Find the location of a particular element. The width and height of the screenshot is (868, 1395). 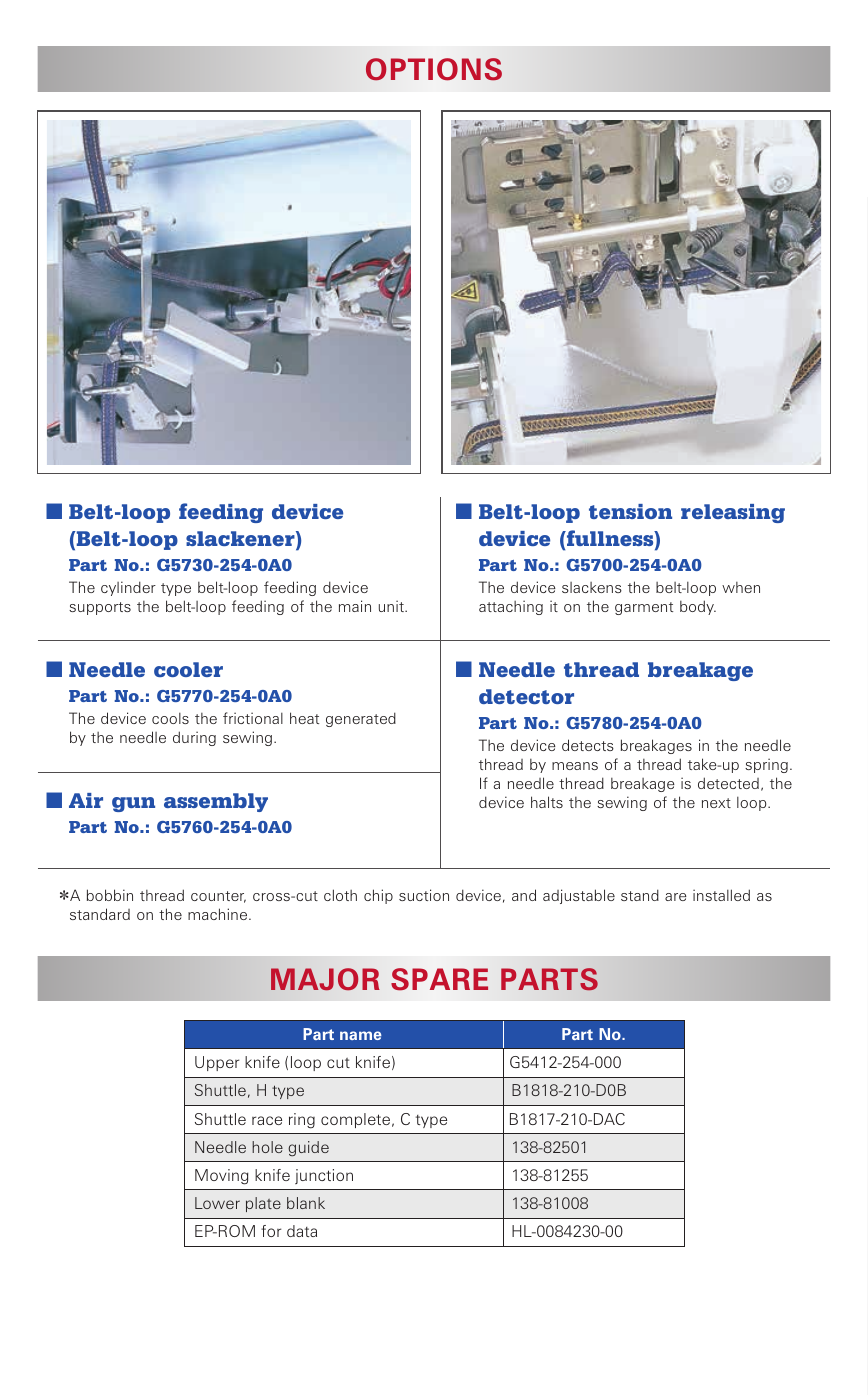

gun is located at coordinates (133, 804).
